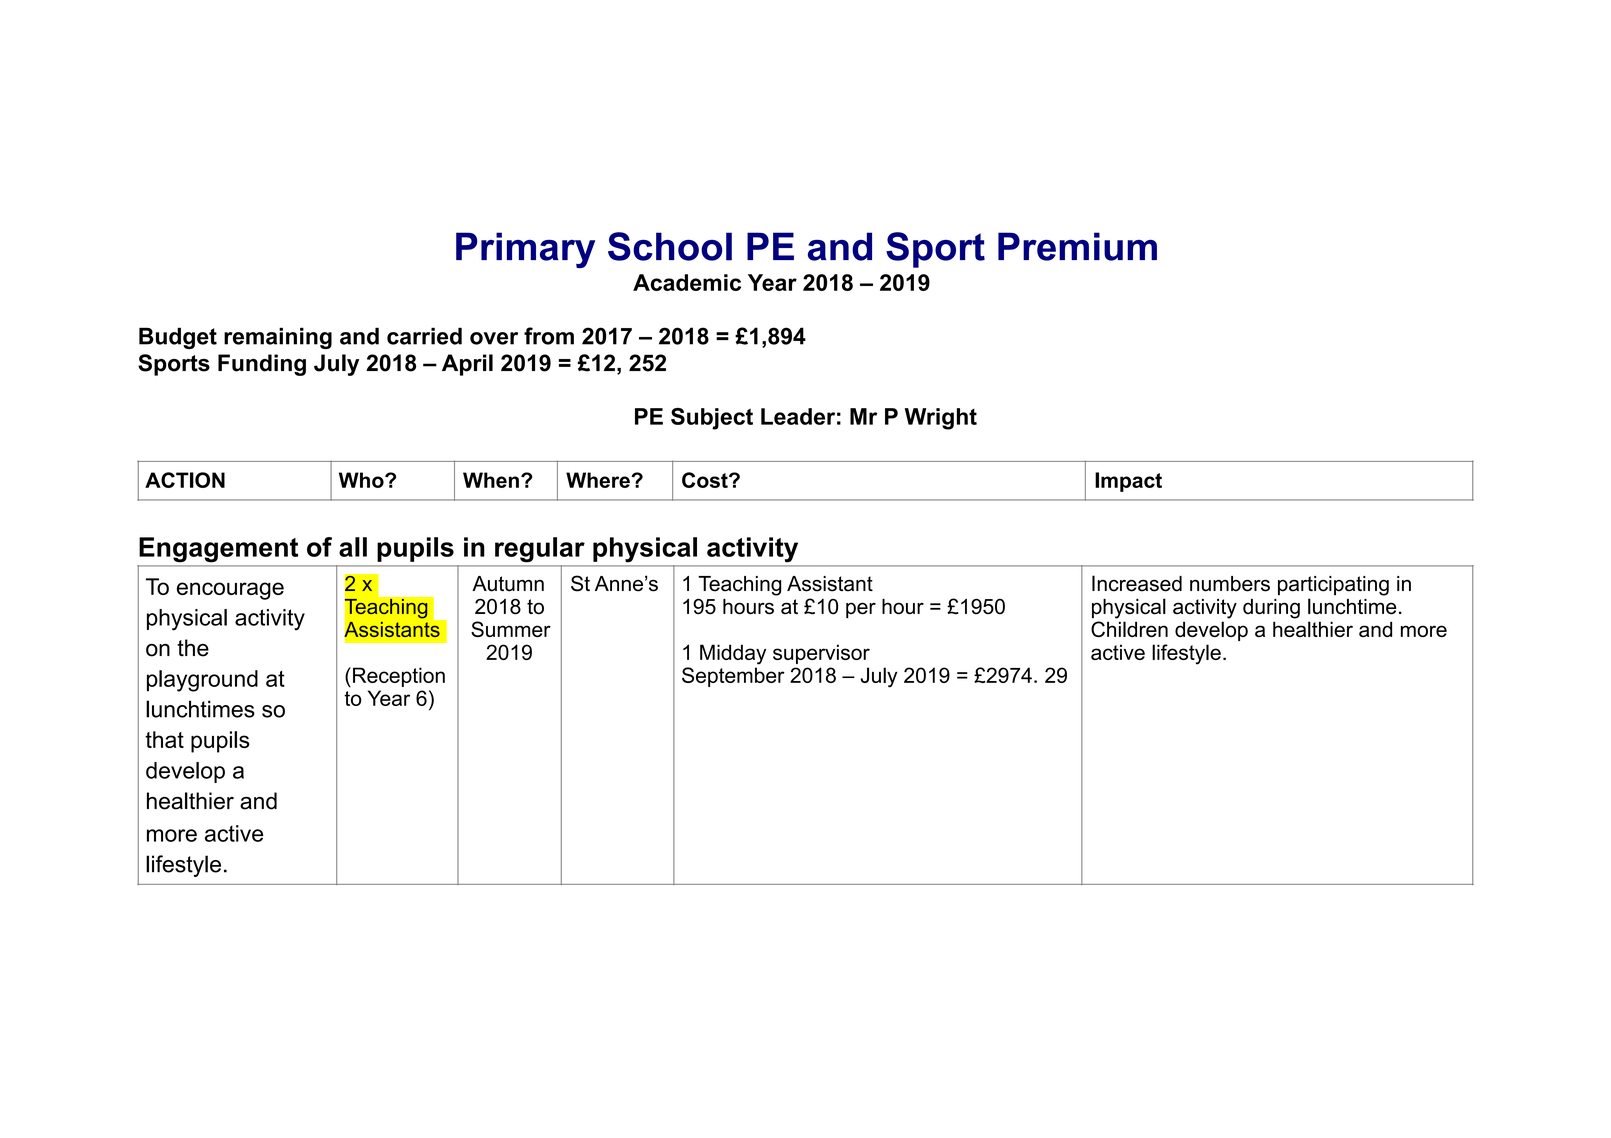 This screenshot has width=1611, height=1138. I want to click on Premium, so click(1077, 246).
